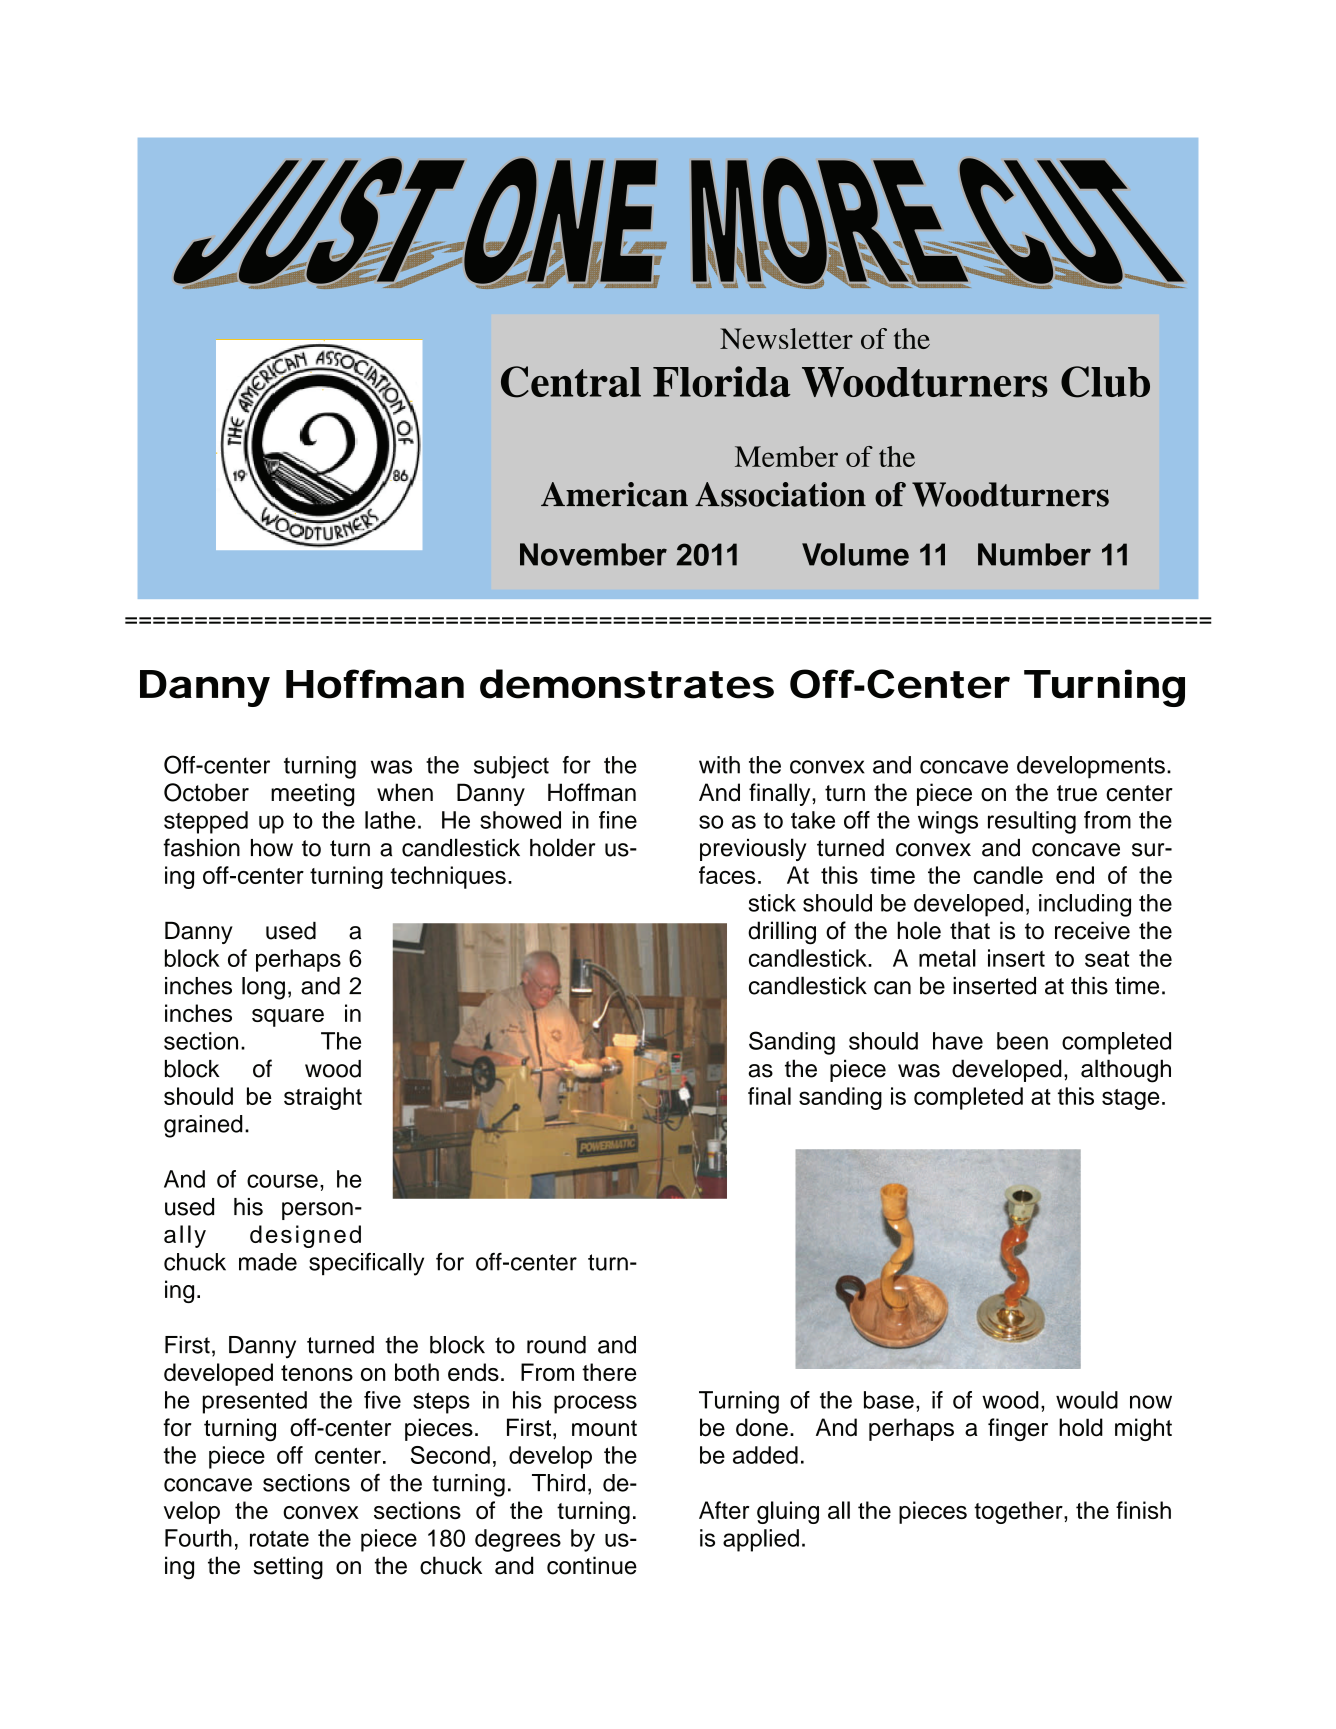  What do you see at coordinates (556, 1345) in the image?
I see `round` at bounding box center [556, 1345].
